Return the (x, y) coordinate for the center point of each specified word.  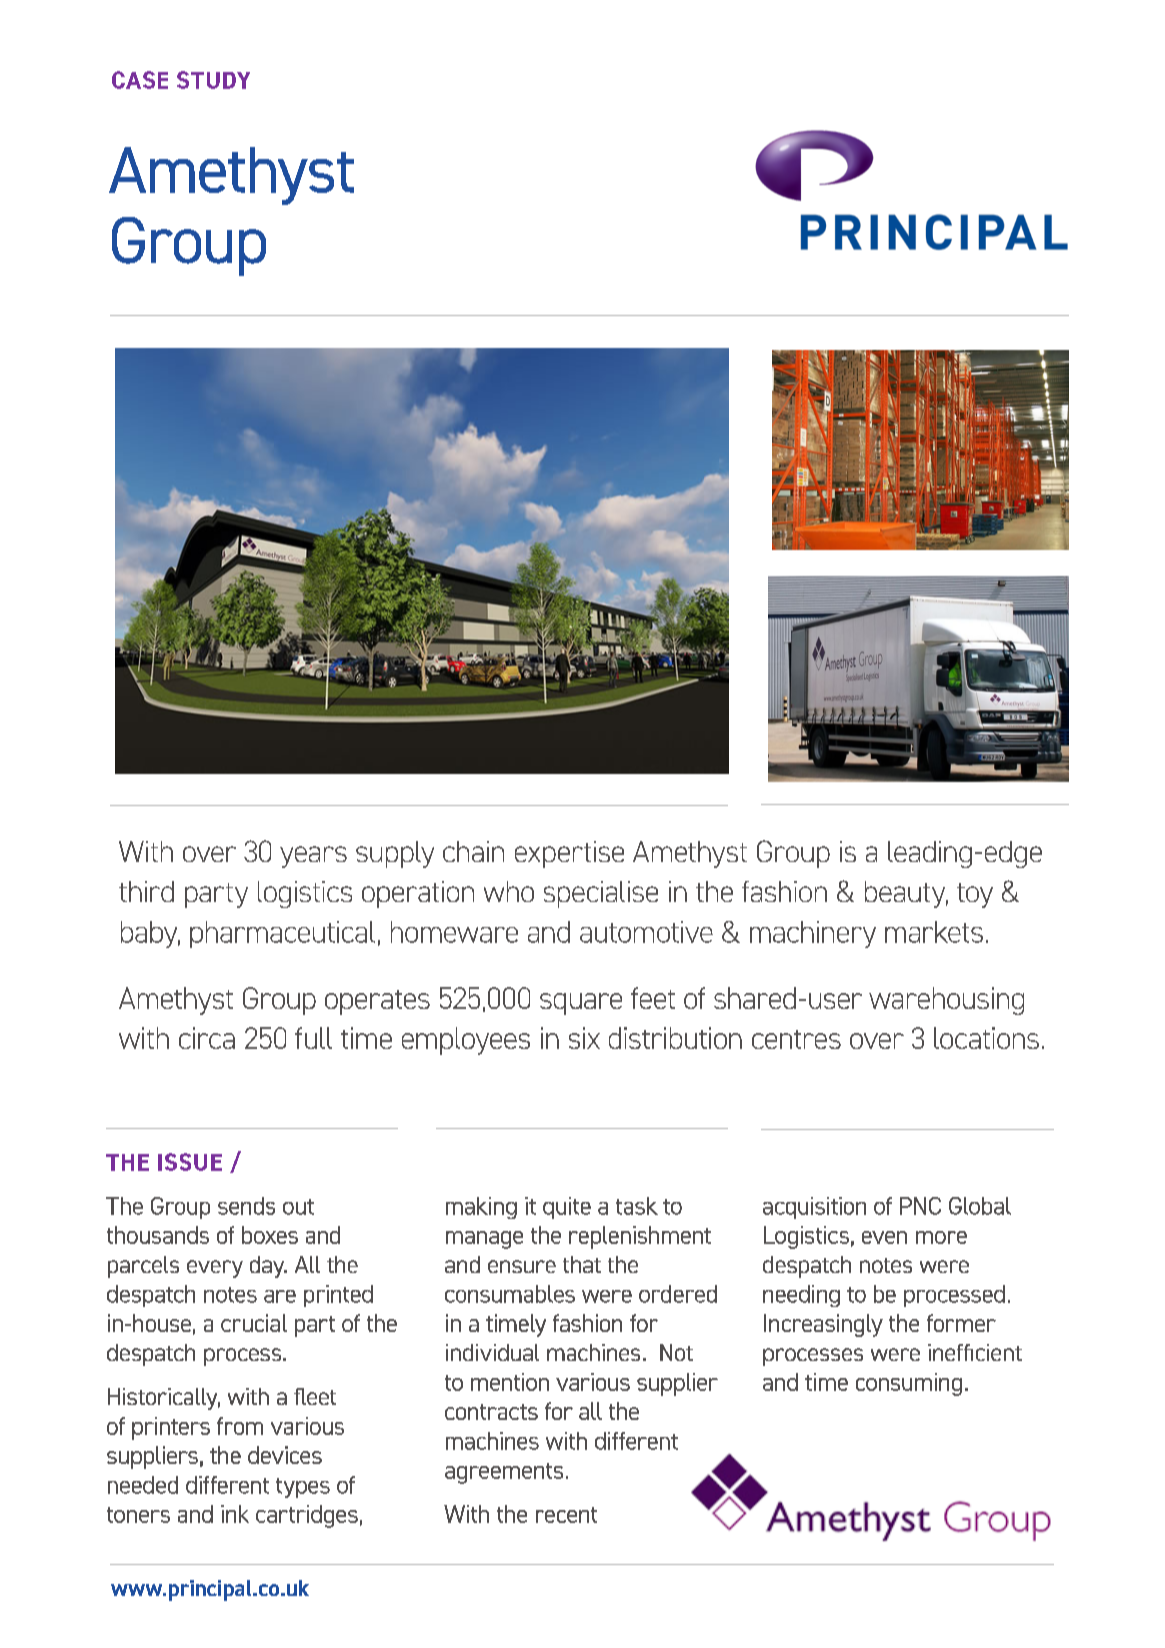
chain (473, 851)
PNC (920, 1206)
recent (566, 1515)
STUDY (213, 80)
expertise (569, 854)
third (146, 891)
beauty (906, 894)
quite (567, 1208)
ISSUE (190, 1162)
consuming (909, 1384)
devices (285, 1455)
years (313, 857)
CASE (140, 80)
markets (934, 932)
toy (975, 895)
